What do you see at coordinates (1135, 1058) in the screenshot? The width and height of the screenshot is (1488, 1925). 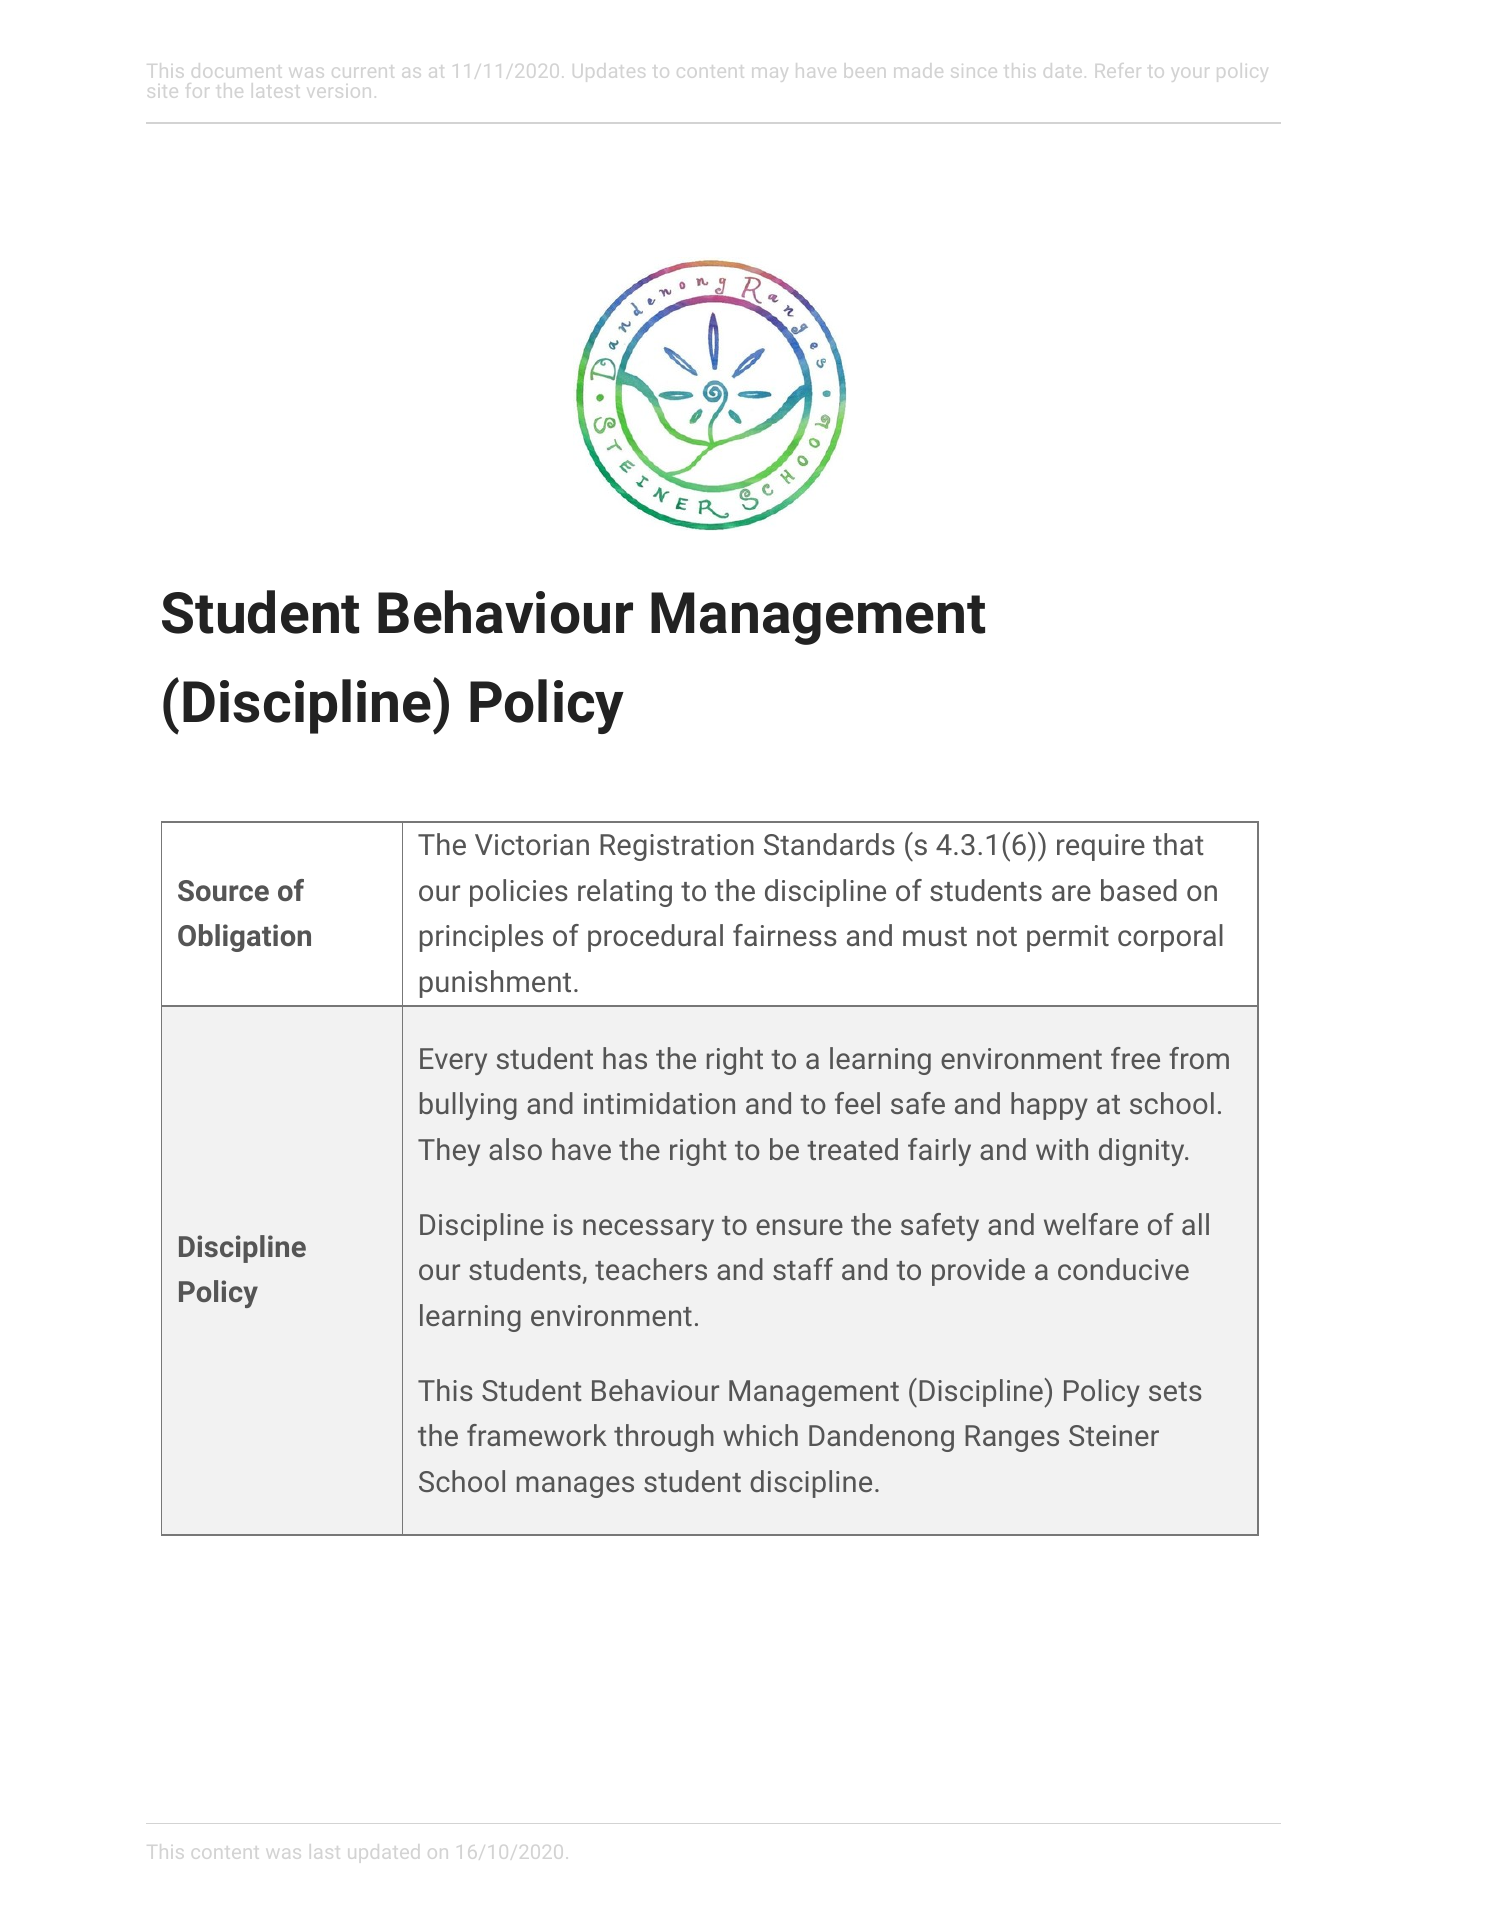 I see `free` at bounding box center [1135, 1058].
